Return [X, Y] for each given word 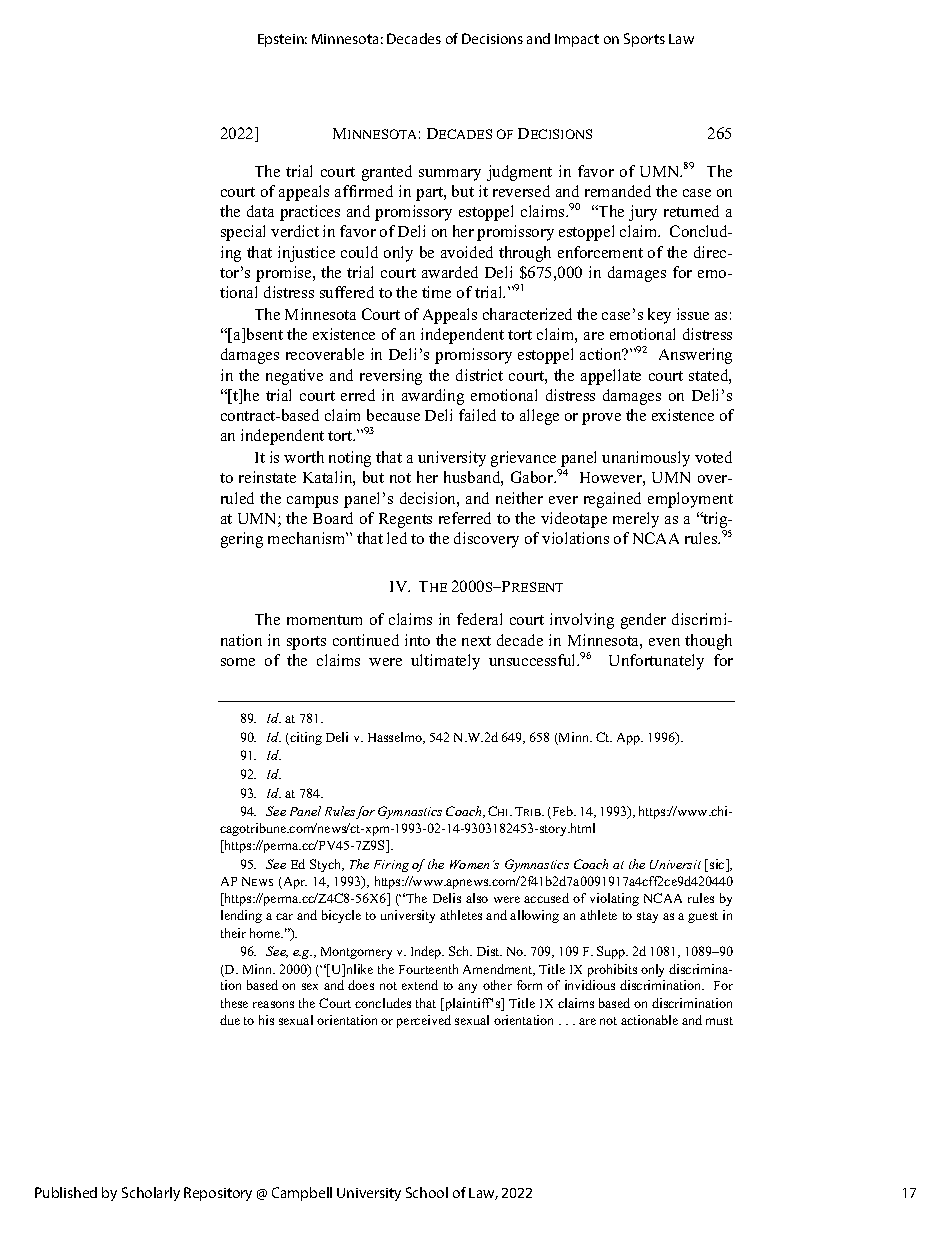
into [417, 640]
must [719, 1021]
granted [387, 173]
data [260, 211]
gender [643, 621]
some [238, 662]
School [427, 1192]
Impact [577, 40]
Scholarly [151, 1194]
